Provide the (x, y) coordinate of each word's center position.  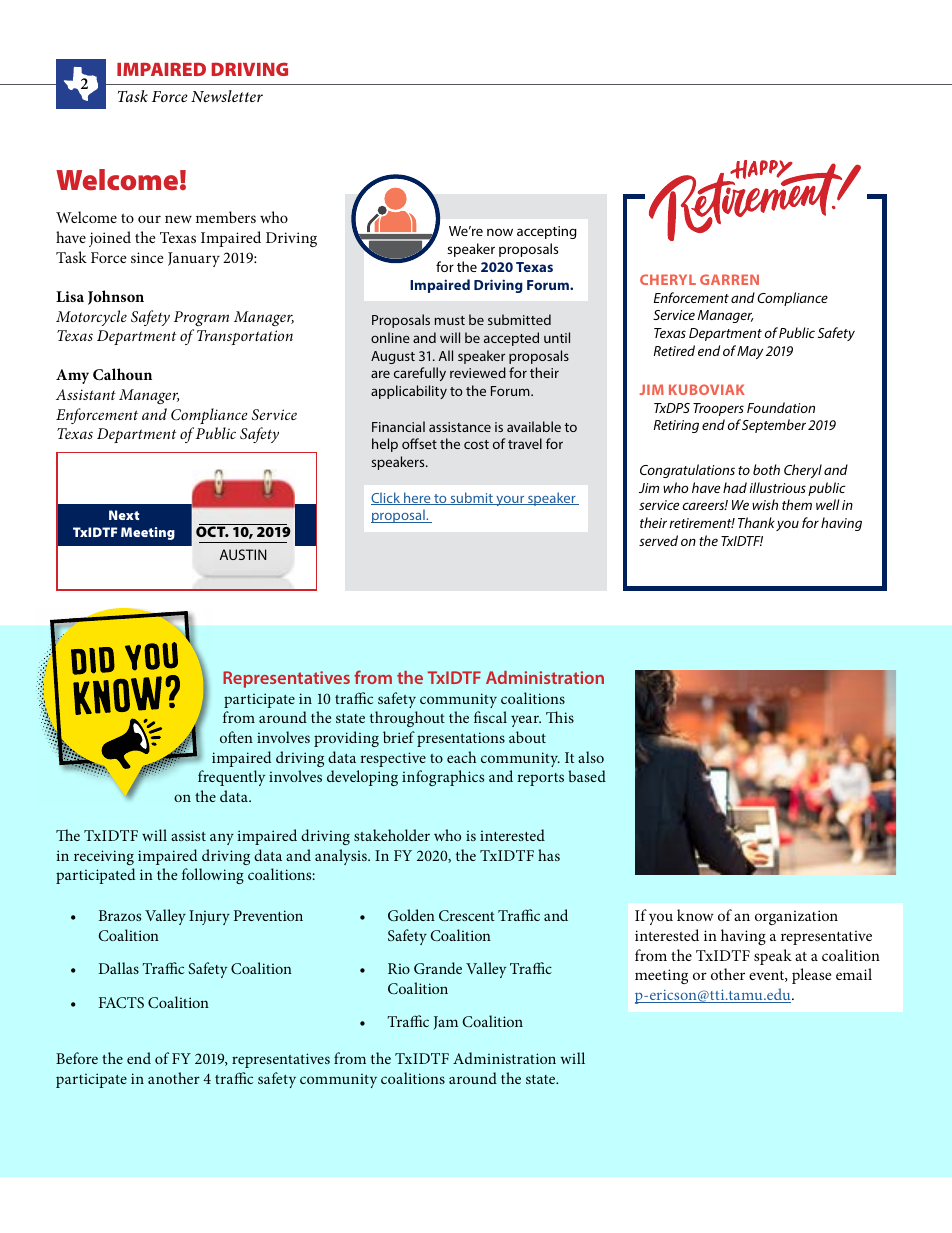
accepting (547, 232)
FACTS (121, 1002)
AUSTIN (243, 554)
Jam (445, 1023)
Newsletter (227, 96)
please (811, 976)
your (510, 501)
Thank (756, 522)
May (750, 352)
